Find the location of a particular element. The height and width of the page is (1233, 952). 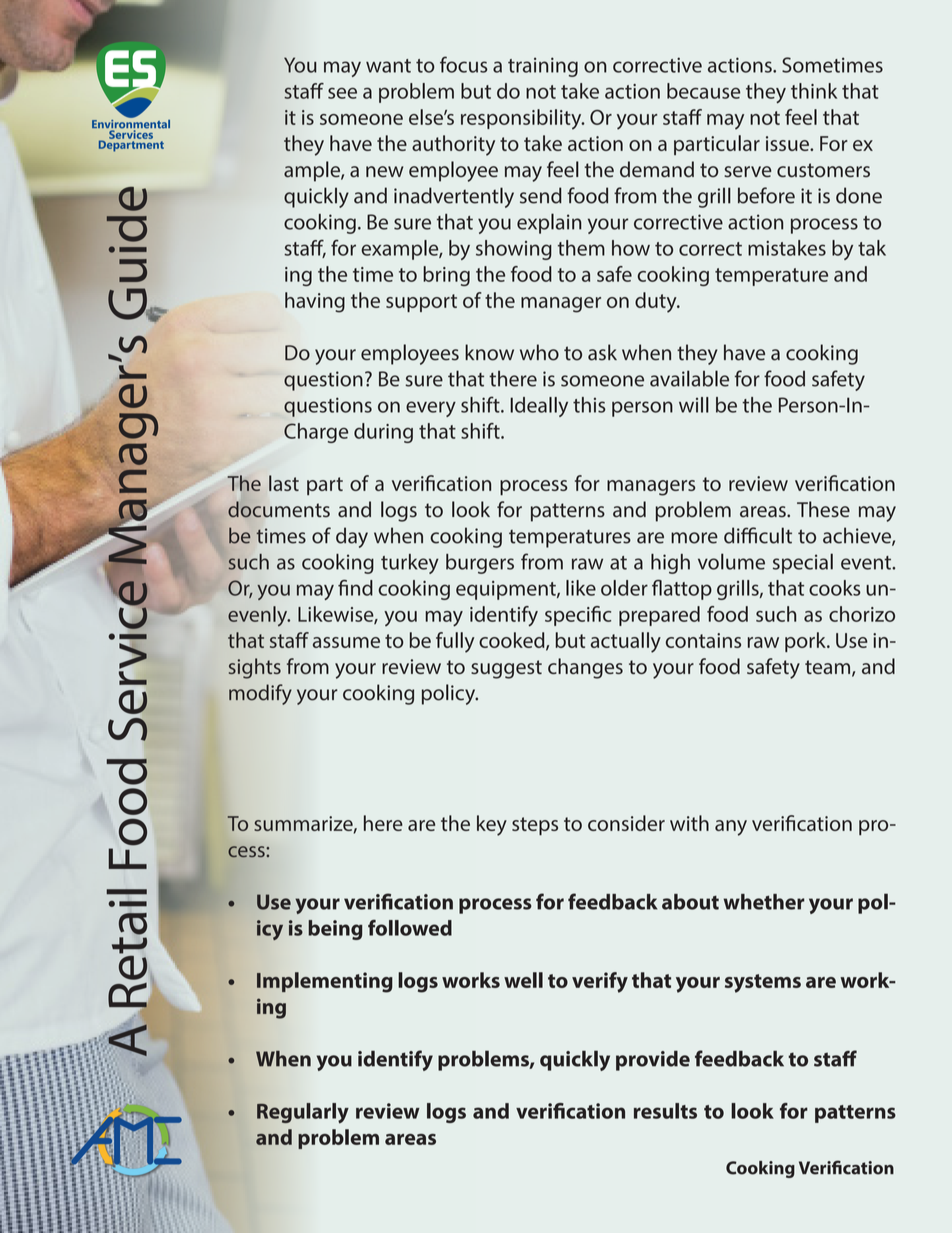

responsibility is located at coordinates (522, 119).
